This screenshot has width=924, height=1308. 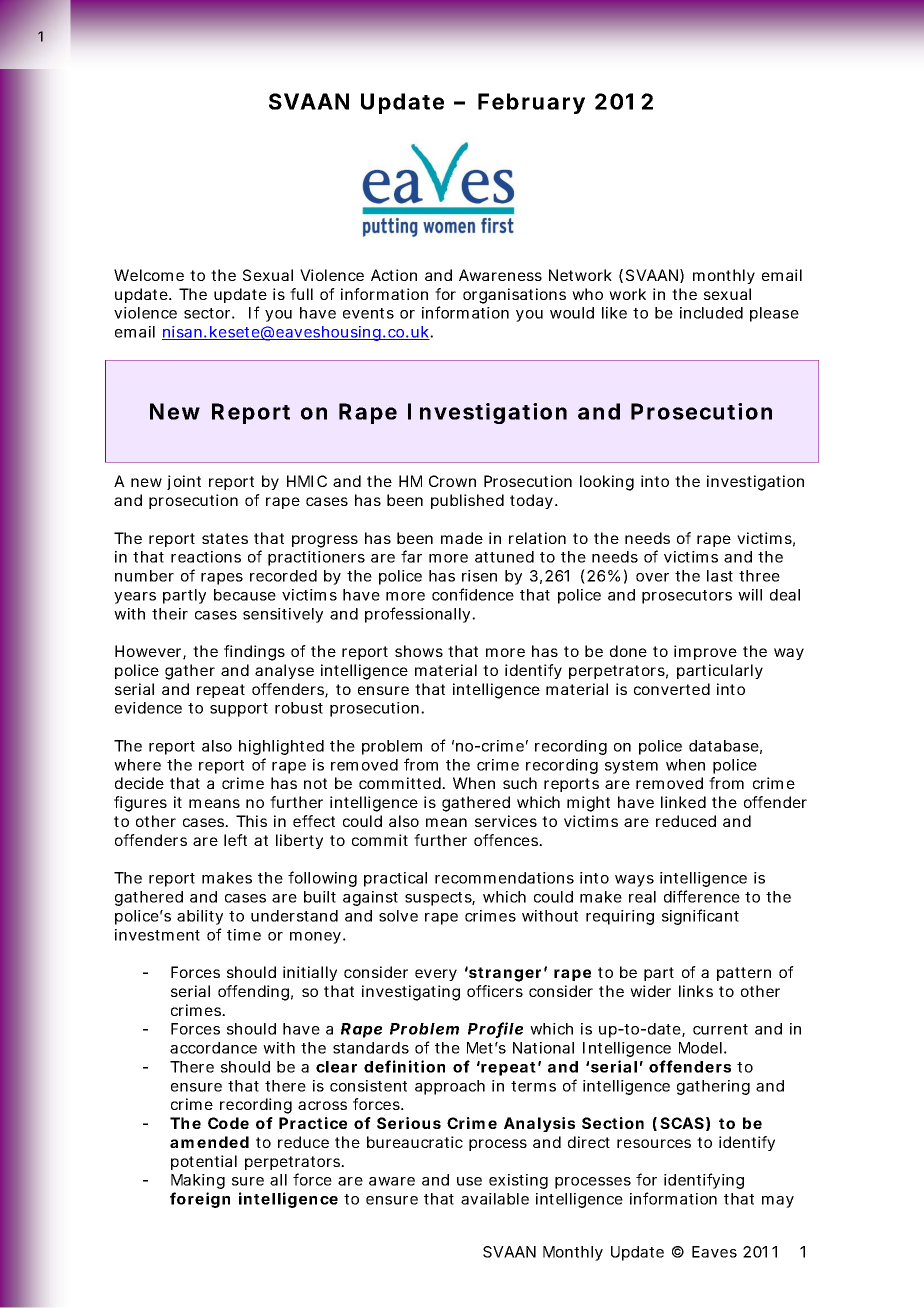 I want to click on because, so click(x=245, y=595).
